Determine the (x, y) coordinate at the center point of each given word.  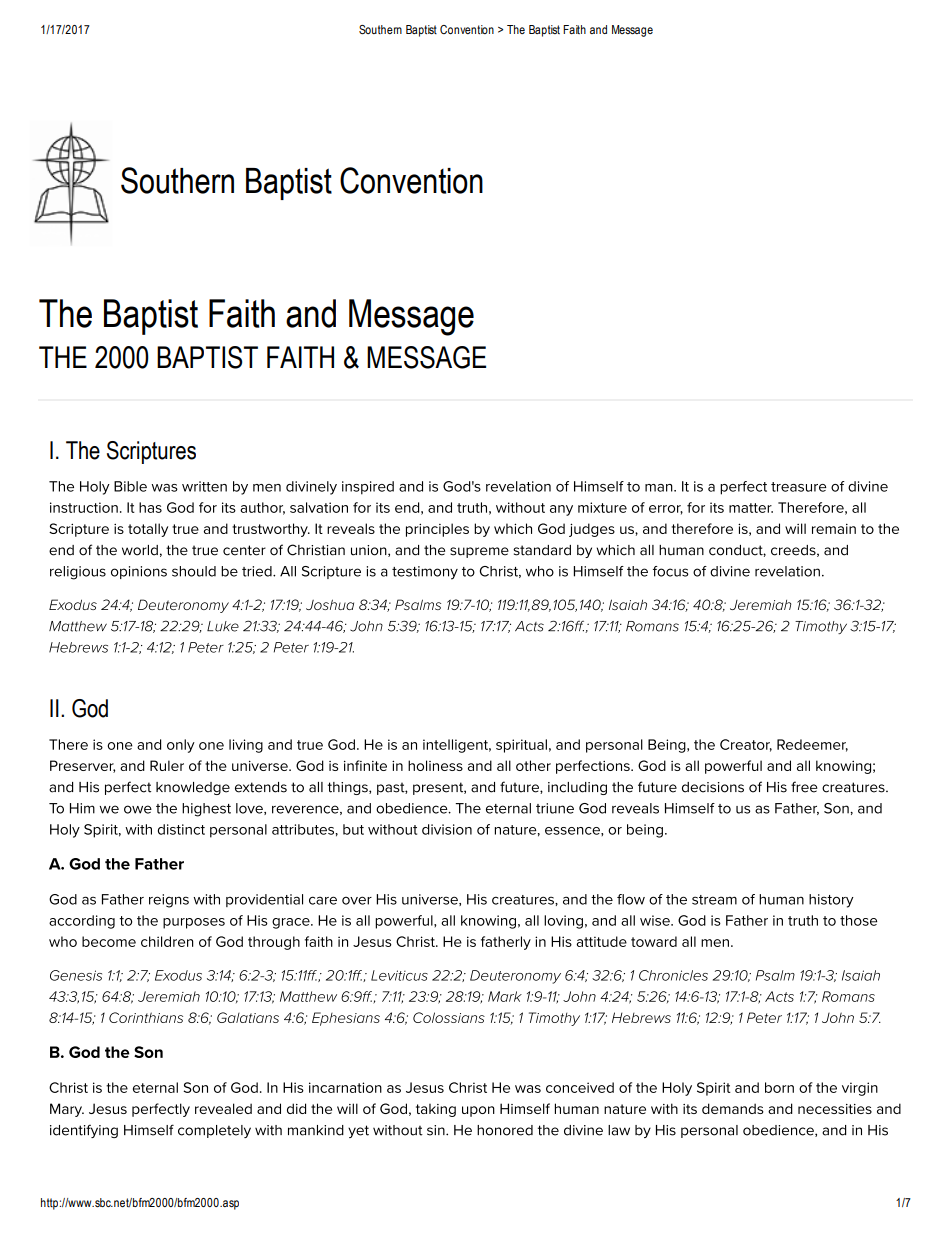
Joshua (330, 604)
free (804, 787)
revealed (223, 1108)
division (447, 829)
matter (751, 508)
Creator (746, 745)
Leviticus (399, 975)
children (167, 941)
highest (206, 810)
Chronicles (673, 975)
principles (437, 530)
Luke (223, 626)
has (150, 507)
